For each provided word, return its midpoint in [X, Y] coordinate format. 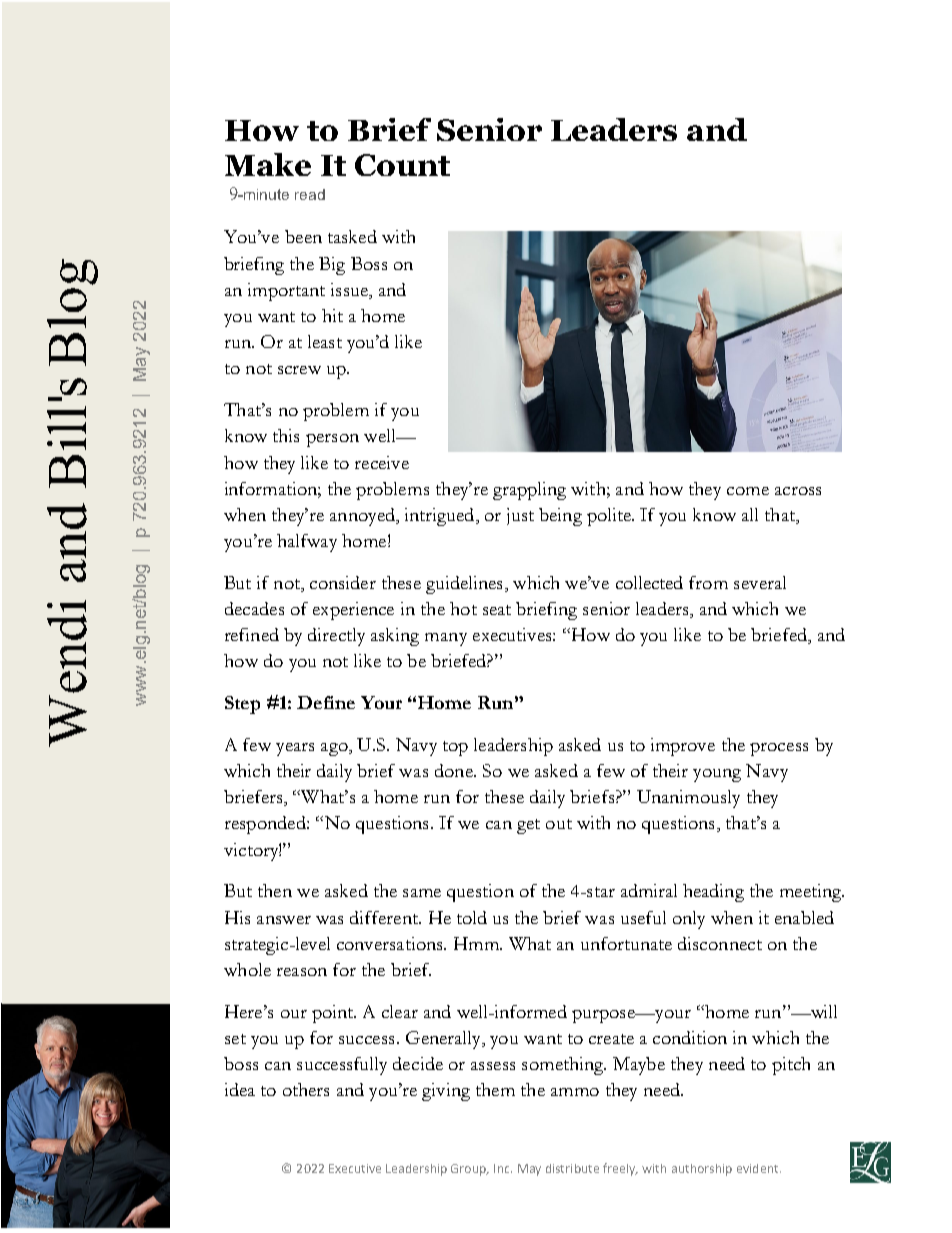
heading [713, 893]
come [748, 491]
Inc [503, 1168]
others [306, 1089]
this [286, 435]
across [798, 491]
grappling [529, 491]
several [760, 582]
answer [284, 920]
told [472, 917]
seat [497, 610]
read [310, 194]
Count [402, 165]
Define [326, 702]
